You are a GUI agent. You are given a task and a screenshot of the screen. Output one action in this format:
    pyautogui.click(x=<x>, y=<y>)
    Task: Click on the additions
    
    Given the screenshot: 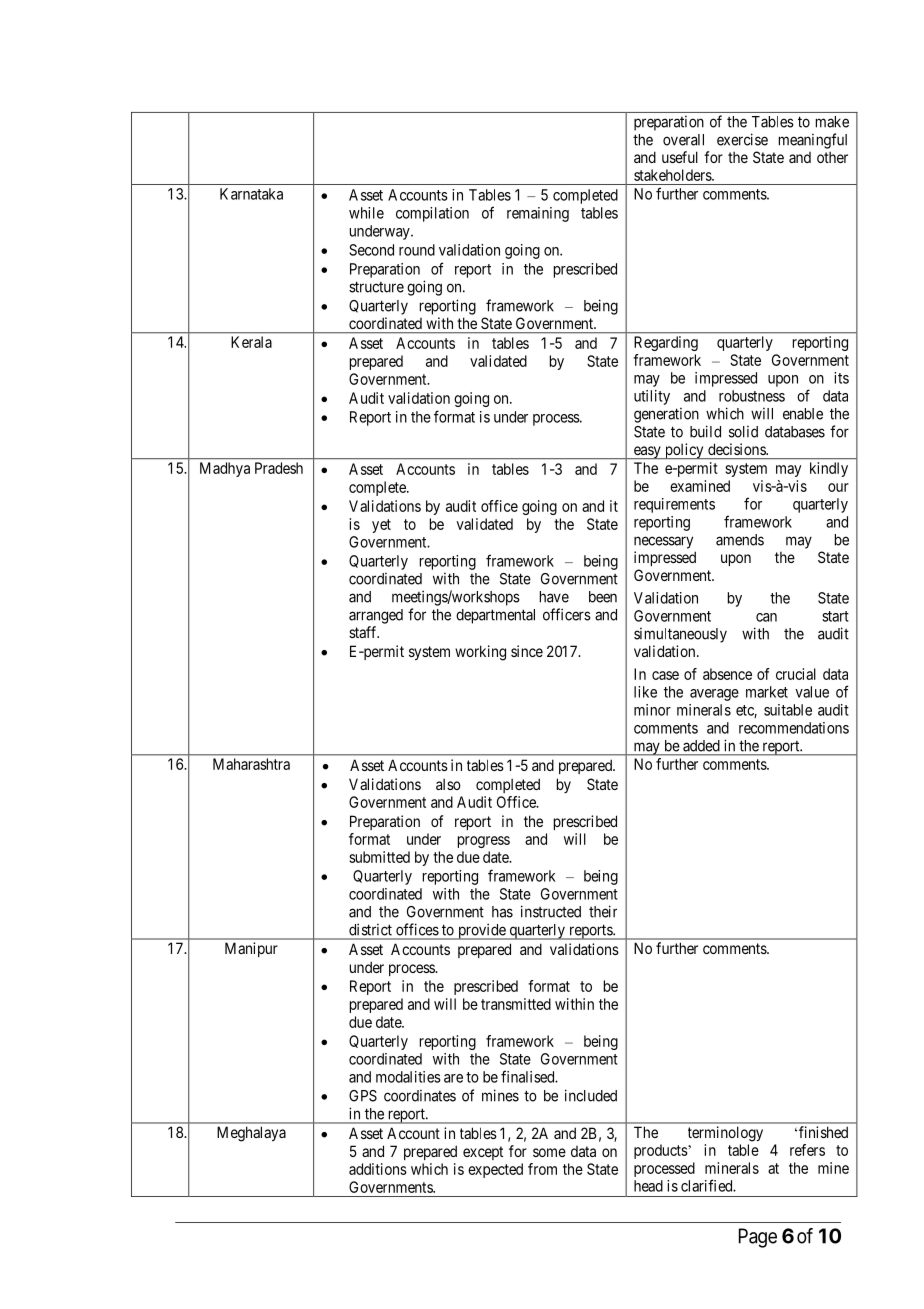 What is the action you would take?
    pyautogui.click(x=378, y=1169)
